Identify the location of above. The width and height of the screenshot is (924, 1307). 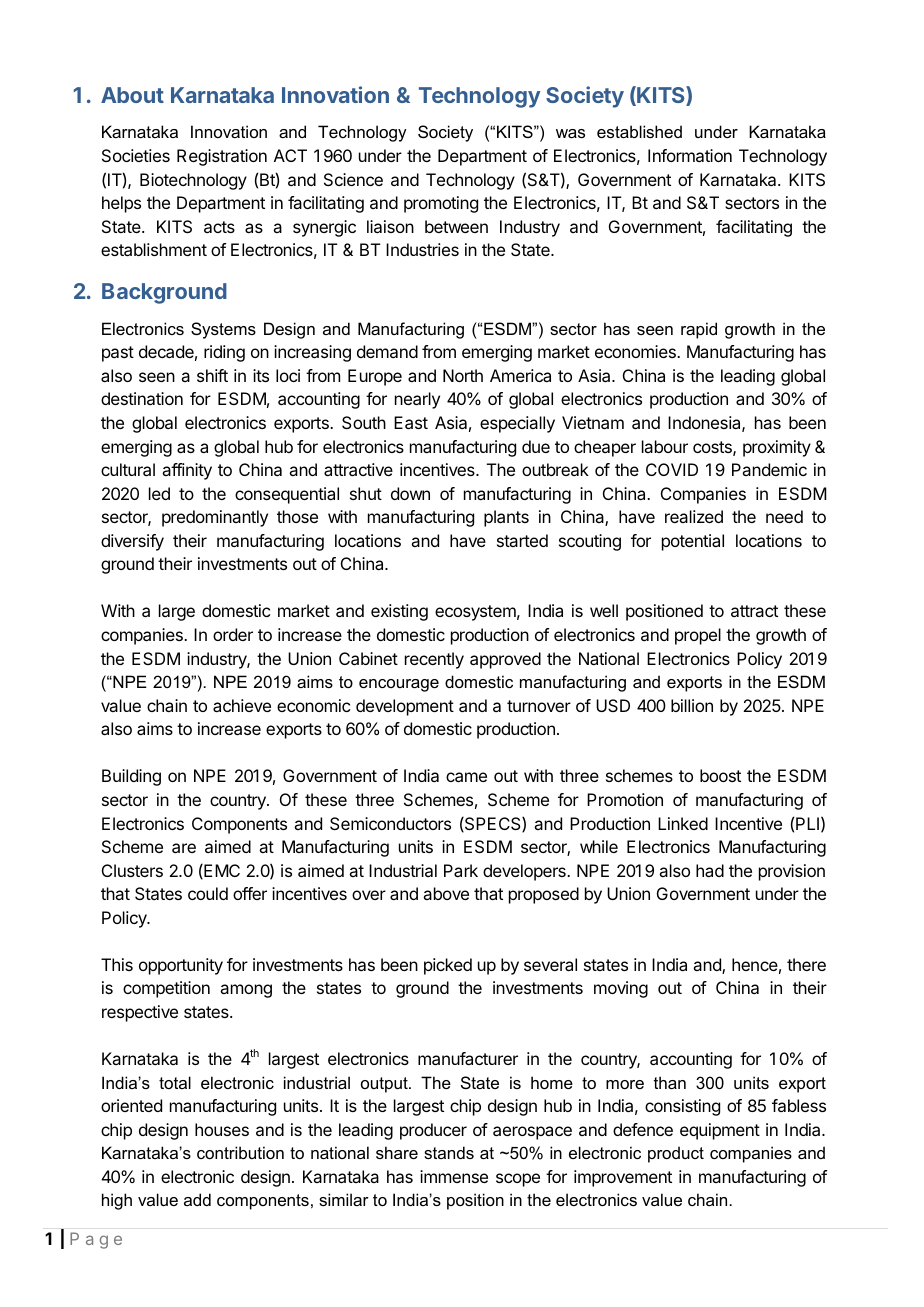
(446, 893).
